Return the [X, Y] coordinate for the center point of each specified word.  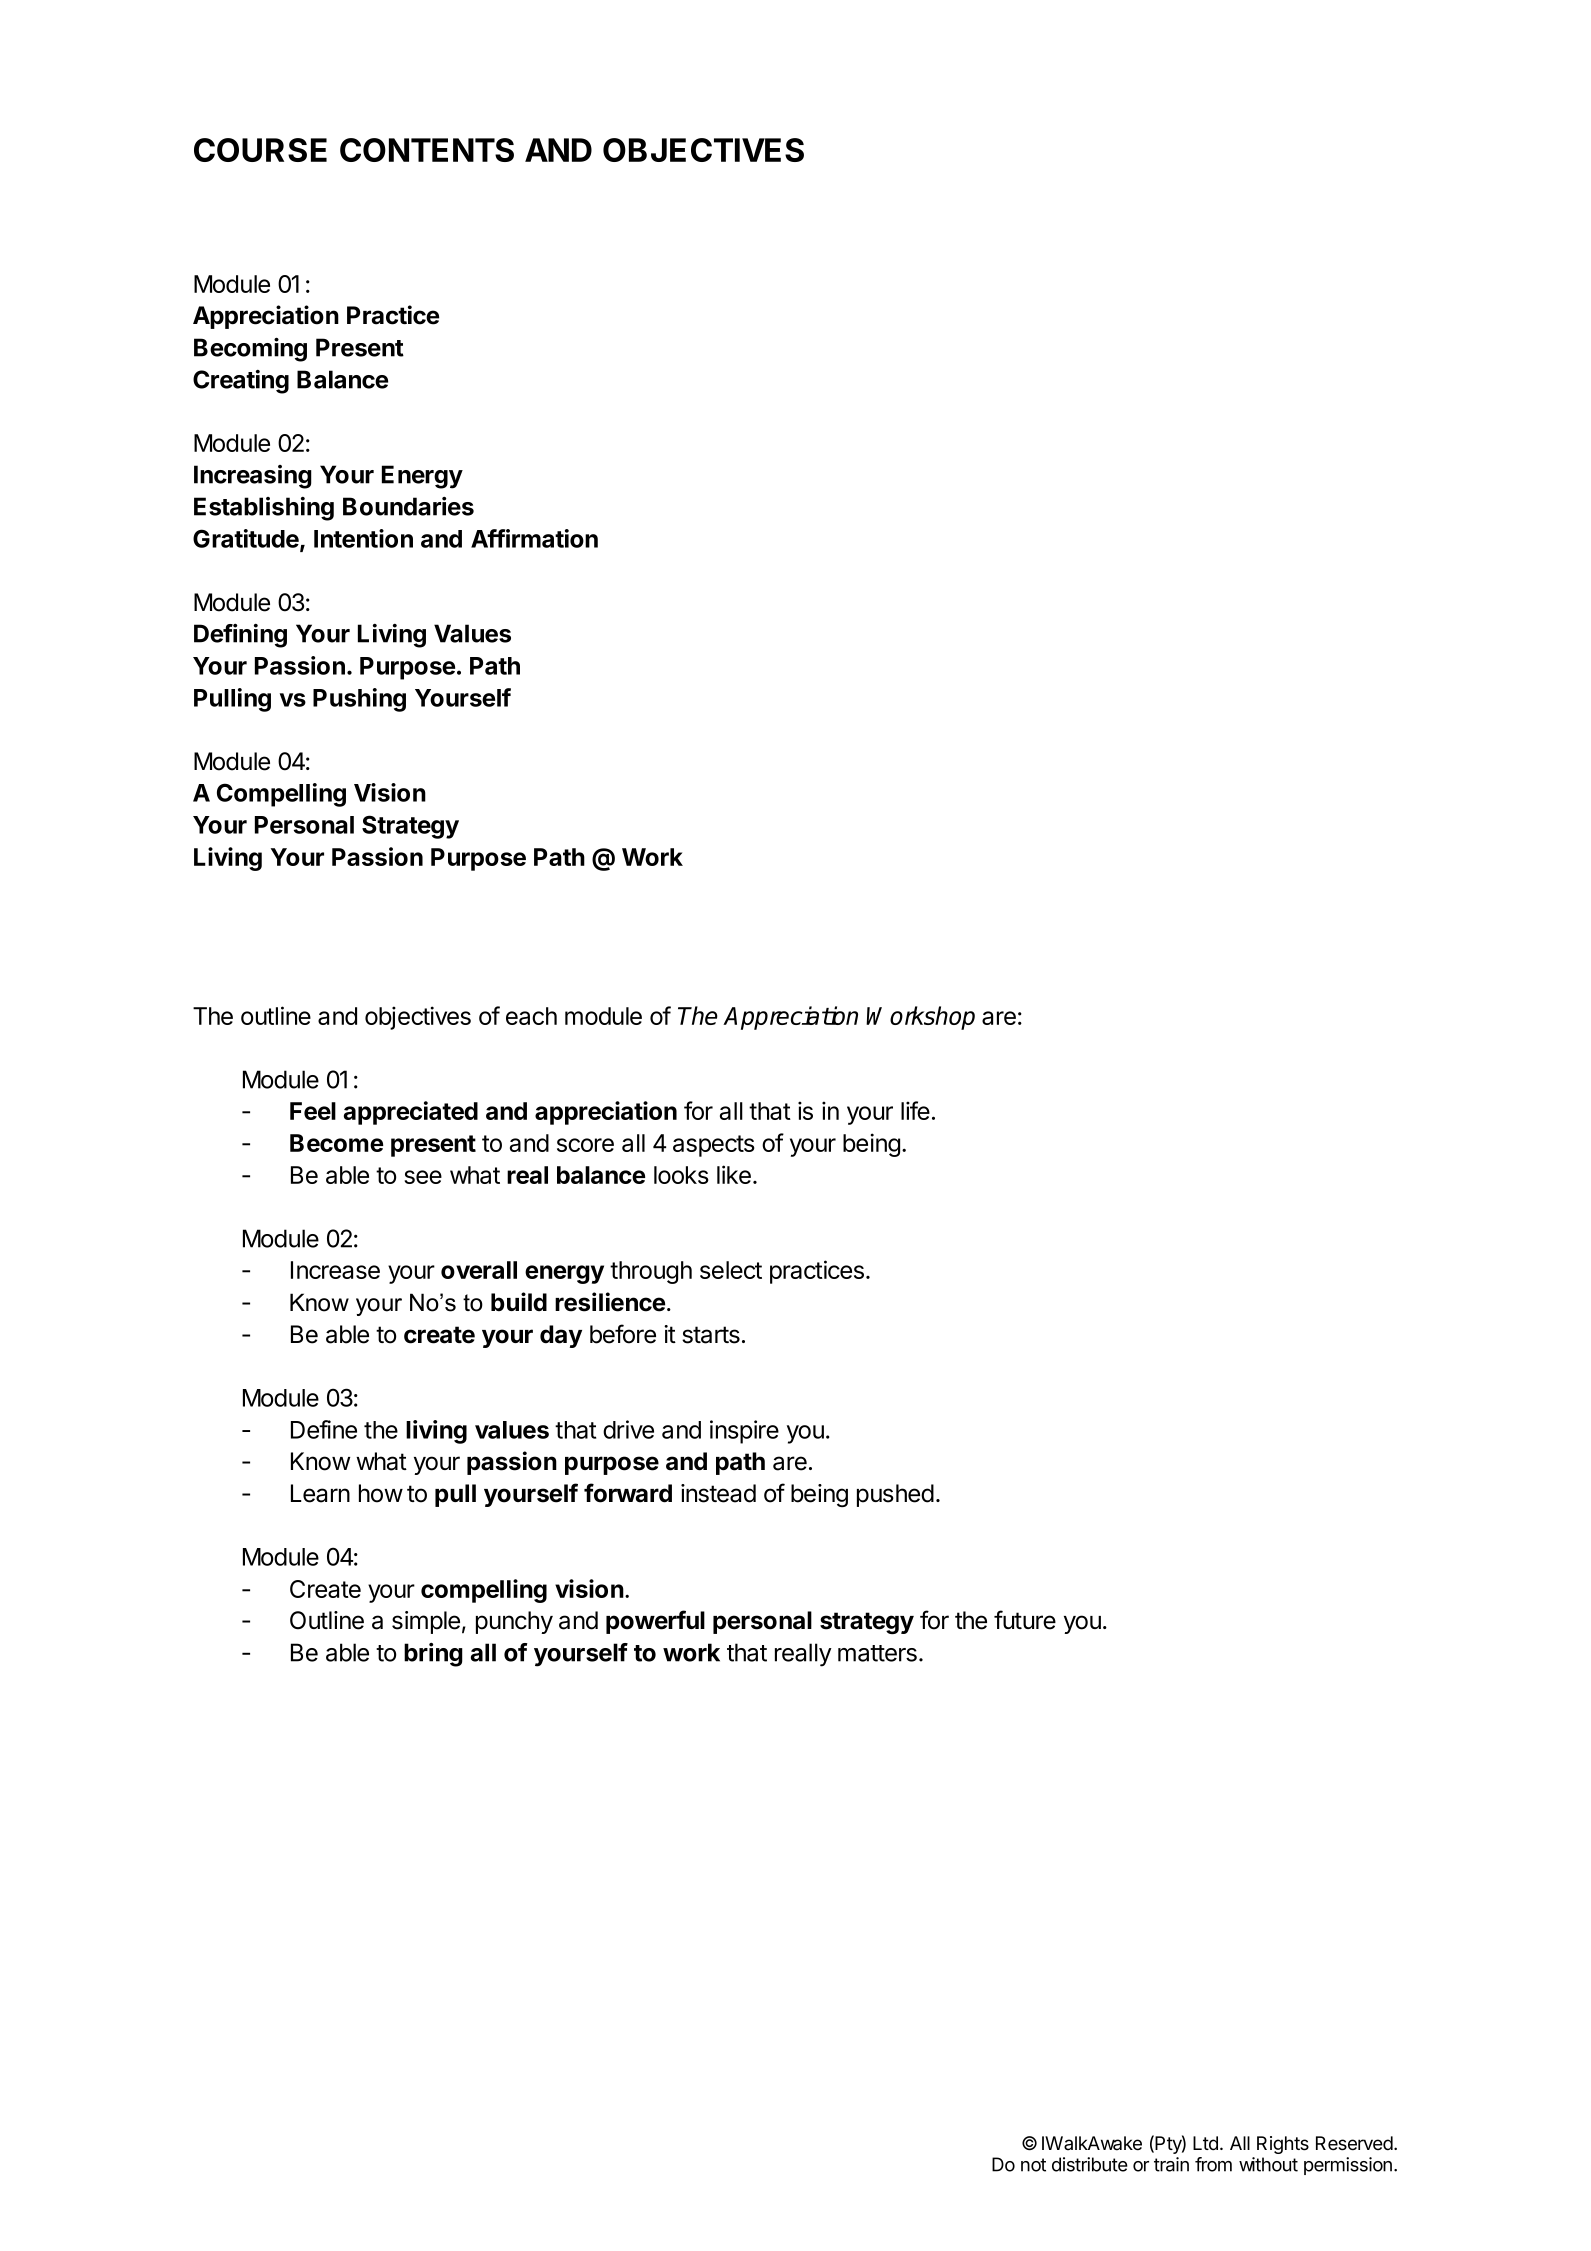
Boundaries [408, 506]
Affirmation [534, 538]
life [915, 1110]
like [734, 1174]
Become [336, 1143]
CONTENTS [427, 150]
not [1033, 2165]
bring [433, 1655]
